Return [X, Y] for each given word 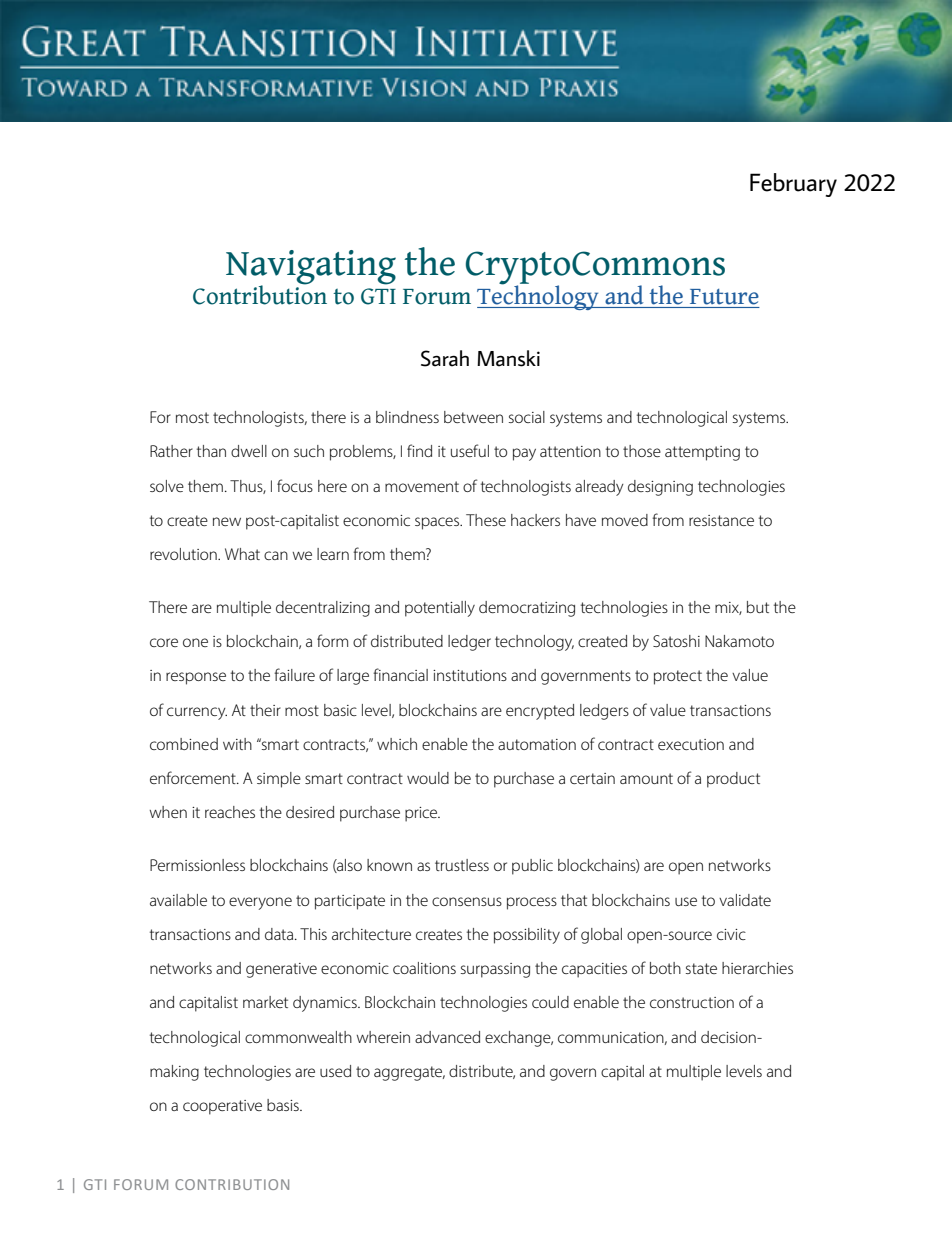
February [793, 185]
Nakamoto [739, 641]
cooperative [222, 1107]
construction [692, 1002]
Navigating [311, 268]
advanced [447, 1037]
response [196, 678]
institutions [470, 675]
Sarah [445, 358]
